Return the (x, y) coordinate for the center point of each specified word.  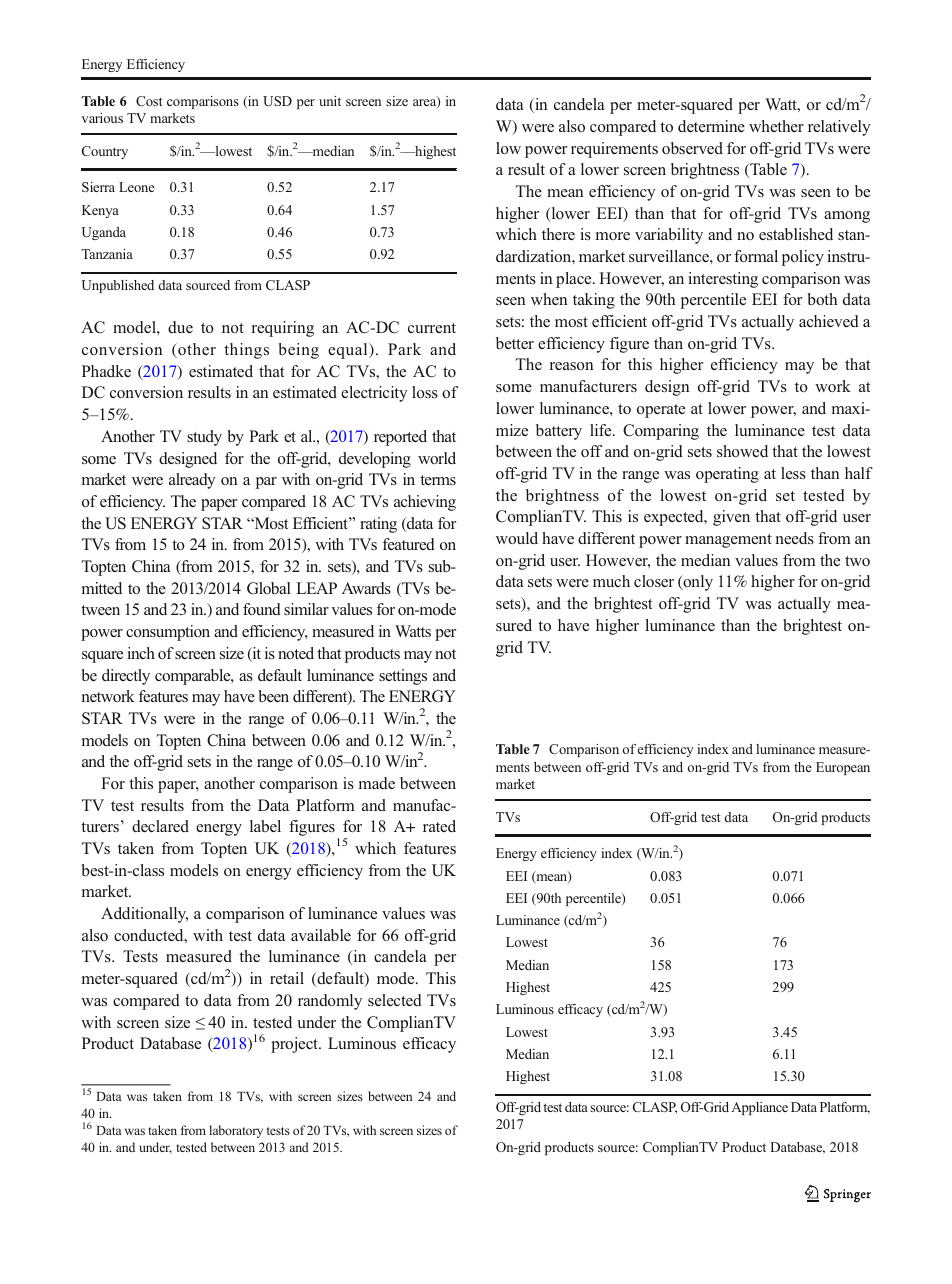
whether (776, 126)
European (843, 768)
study (204, 438)
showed (742, 451)
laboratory (236, 1131)
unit (330, 101)
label (265, 826)
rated (439, 826)
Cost (149, 101)
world (437, 458)
